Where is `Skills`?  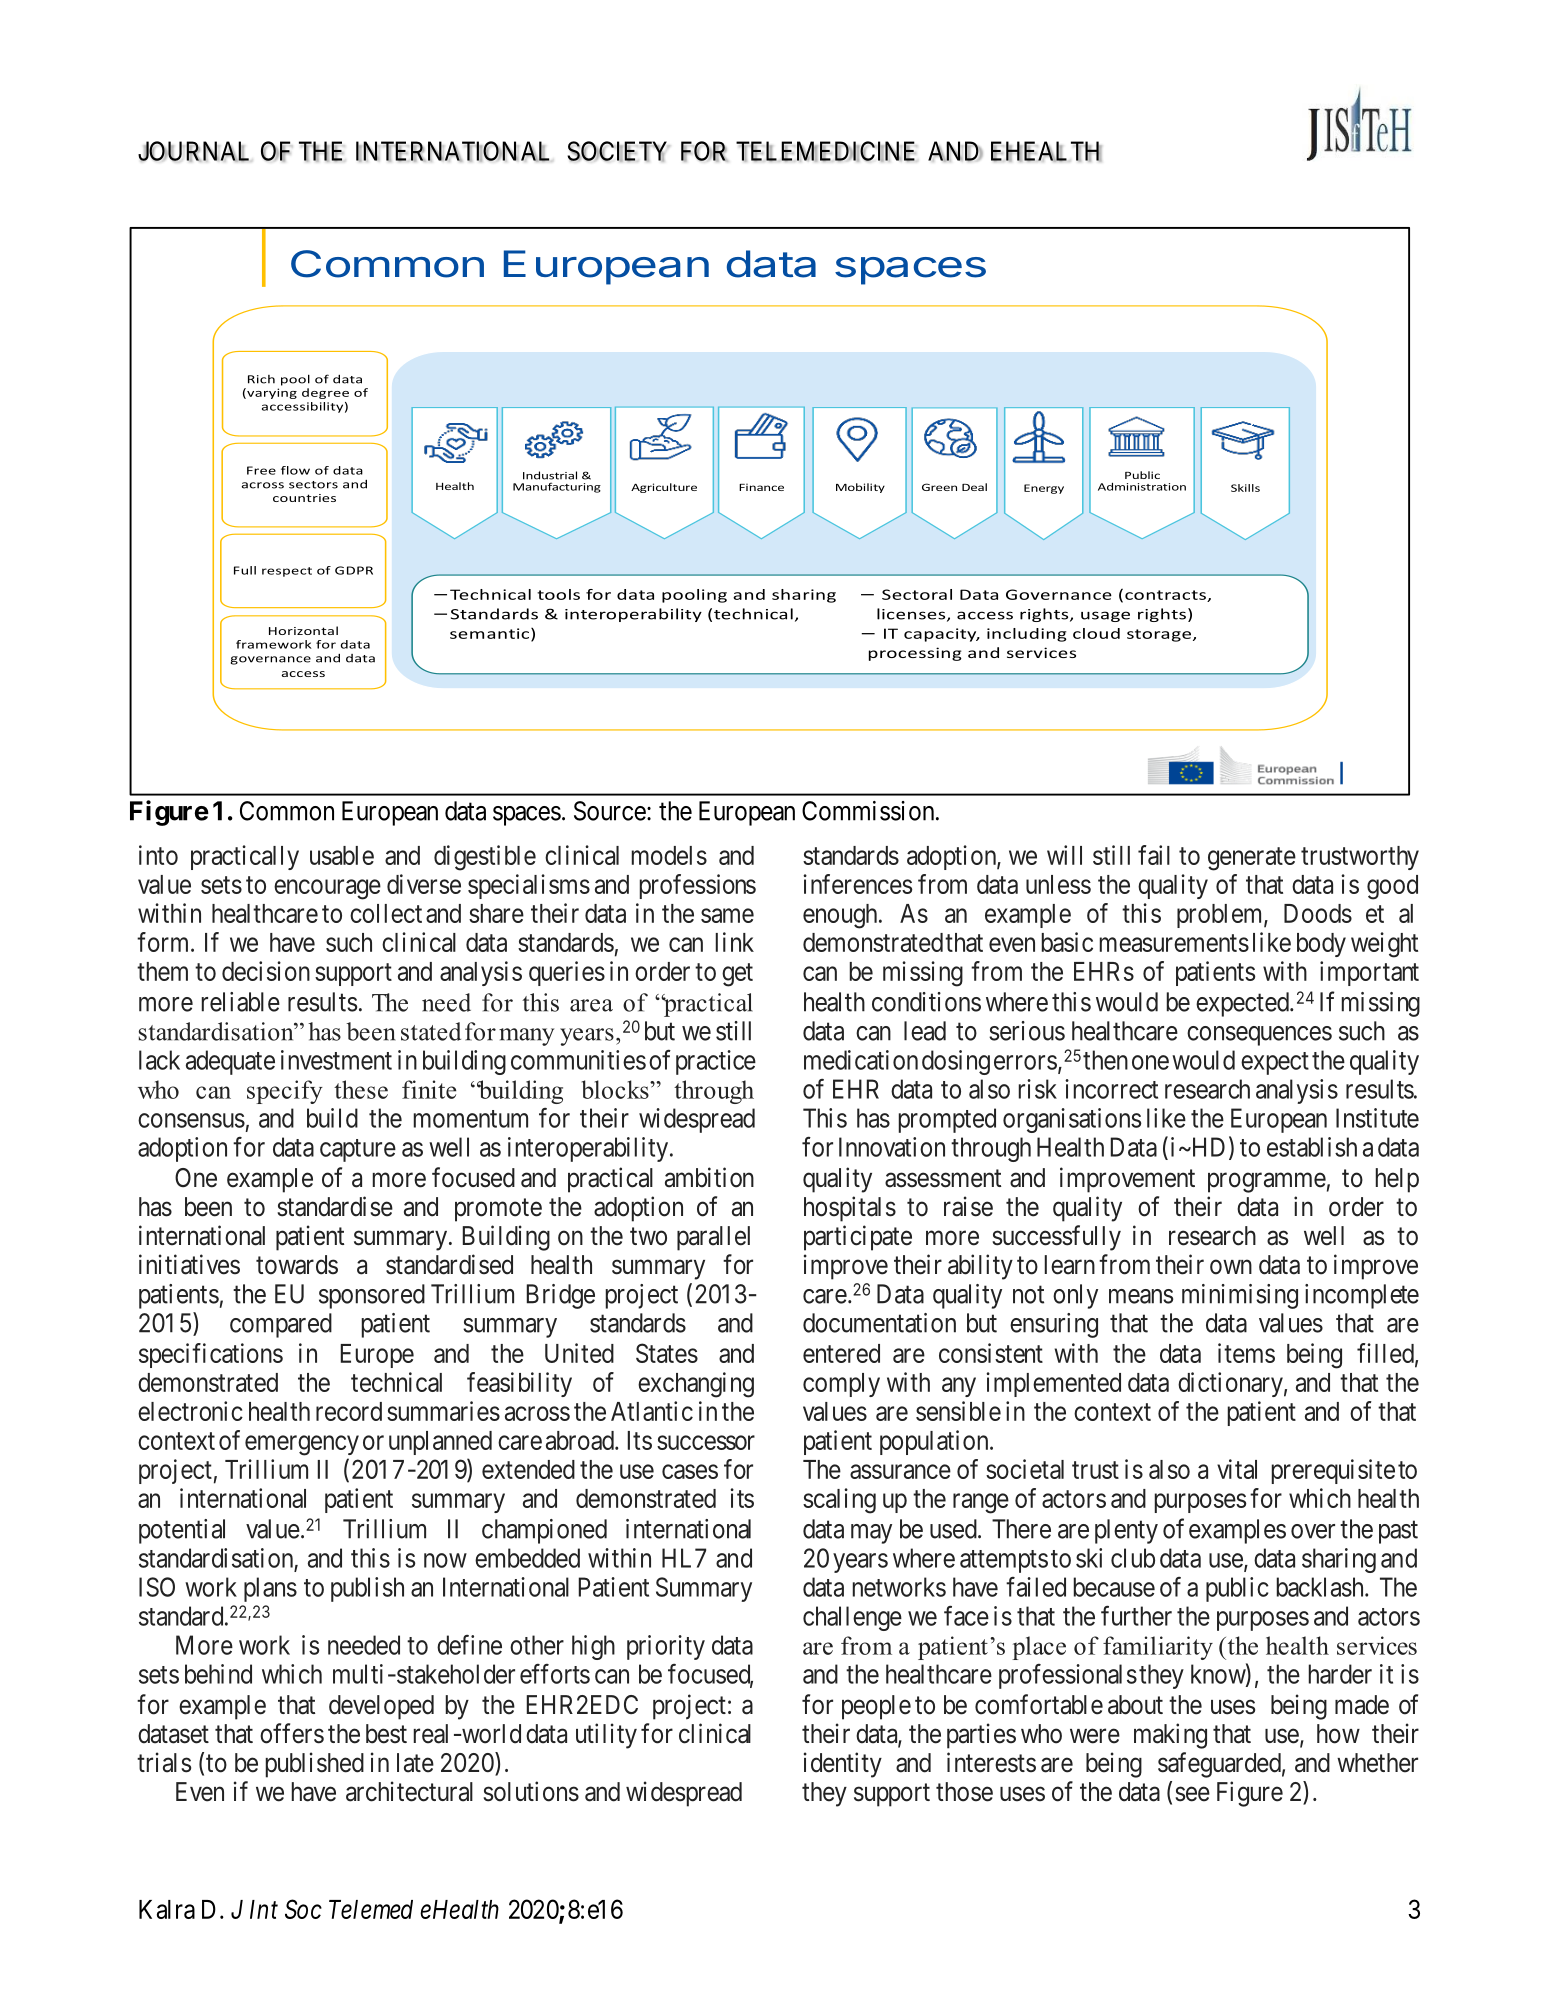
Skills is located at coordinates (1245, 488).
